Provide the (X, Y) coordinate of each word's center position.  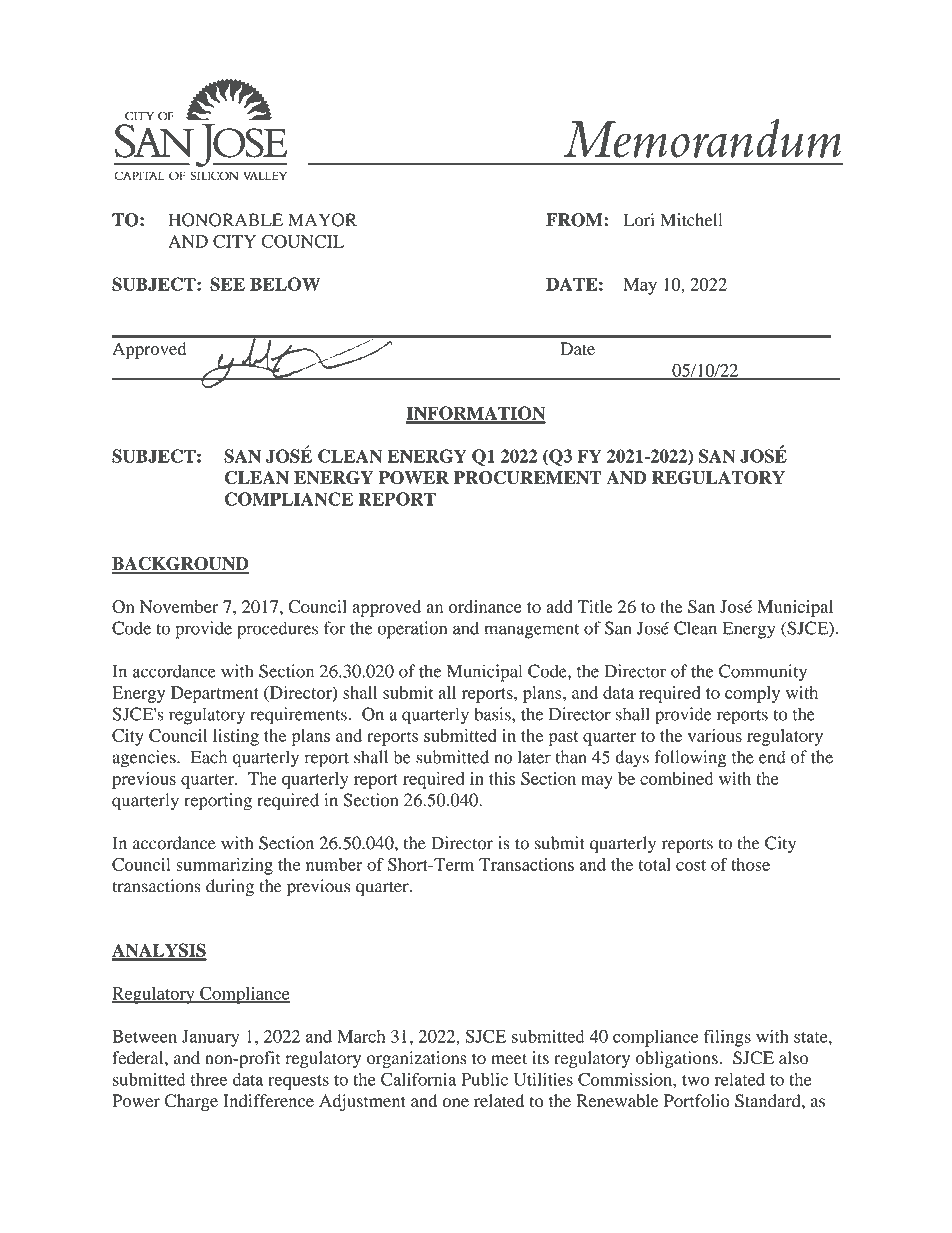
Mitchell (691, 220)
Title (595, 606)
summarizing (224, 866)
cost (691, 865)
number (334, 864)
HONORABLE (226, 220)
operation (412, 630)
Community (763, 673)
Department (215, 694)
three (209, 1079)
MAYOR (322, 220)
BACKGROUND (180, 564)
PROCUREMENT (528, 478)
